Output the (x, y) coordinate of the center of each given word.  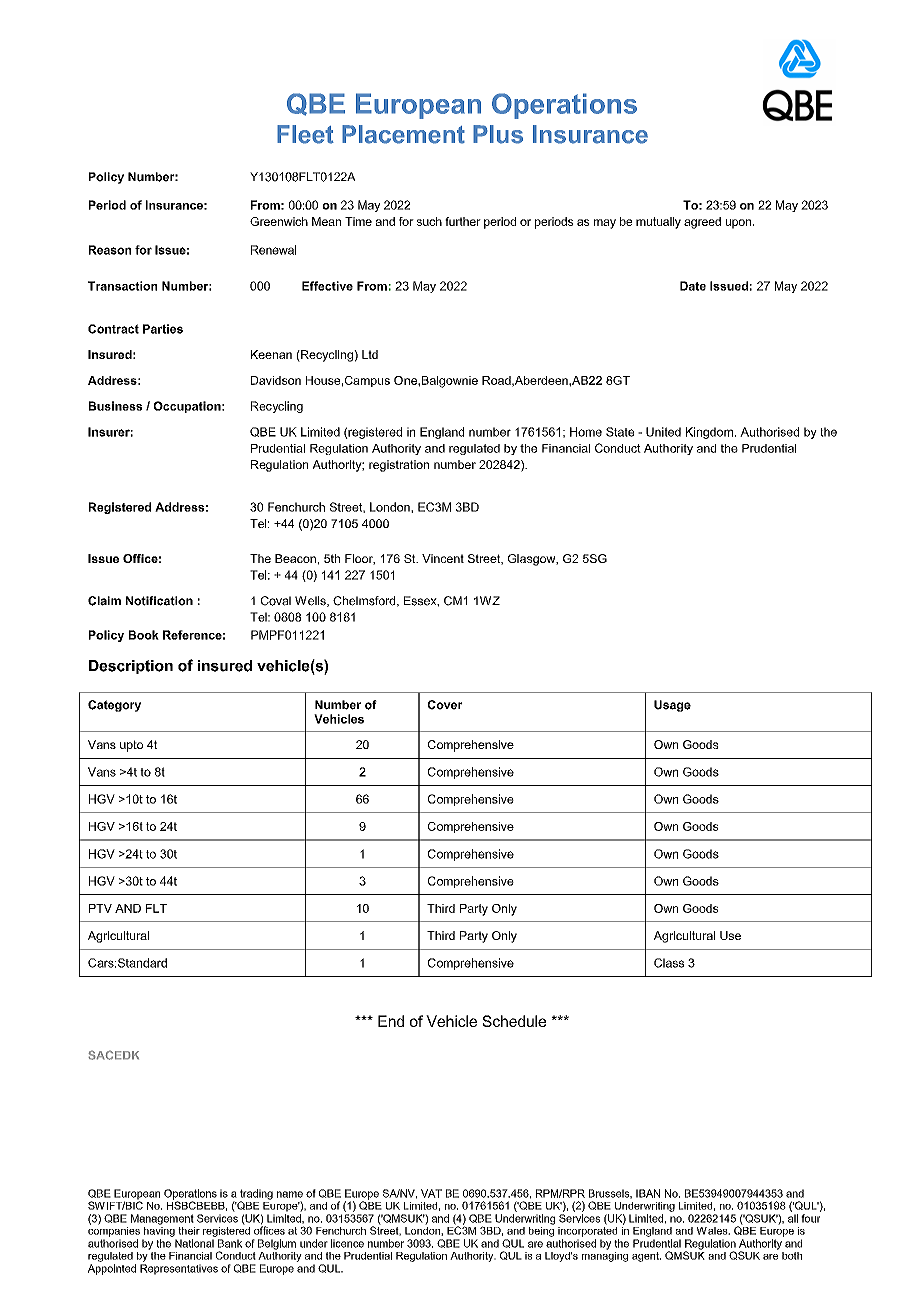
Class (669, 963)
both (792, 1256)
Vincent (443, 558)
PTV (100, 908)
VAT (431, 1193)
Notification (159, 601)
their (189, 1231)
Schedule (514, 1021)
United (663, 432)
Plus (498, 134)
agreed (702, 223)
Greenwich (279, 221)
